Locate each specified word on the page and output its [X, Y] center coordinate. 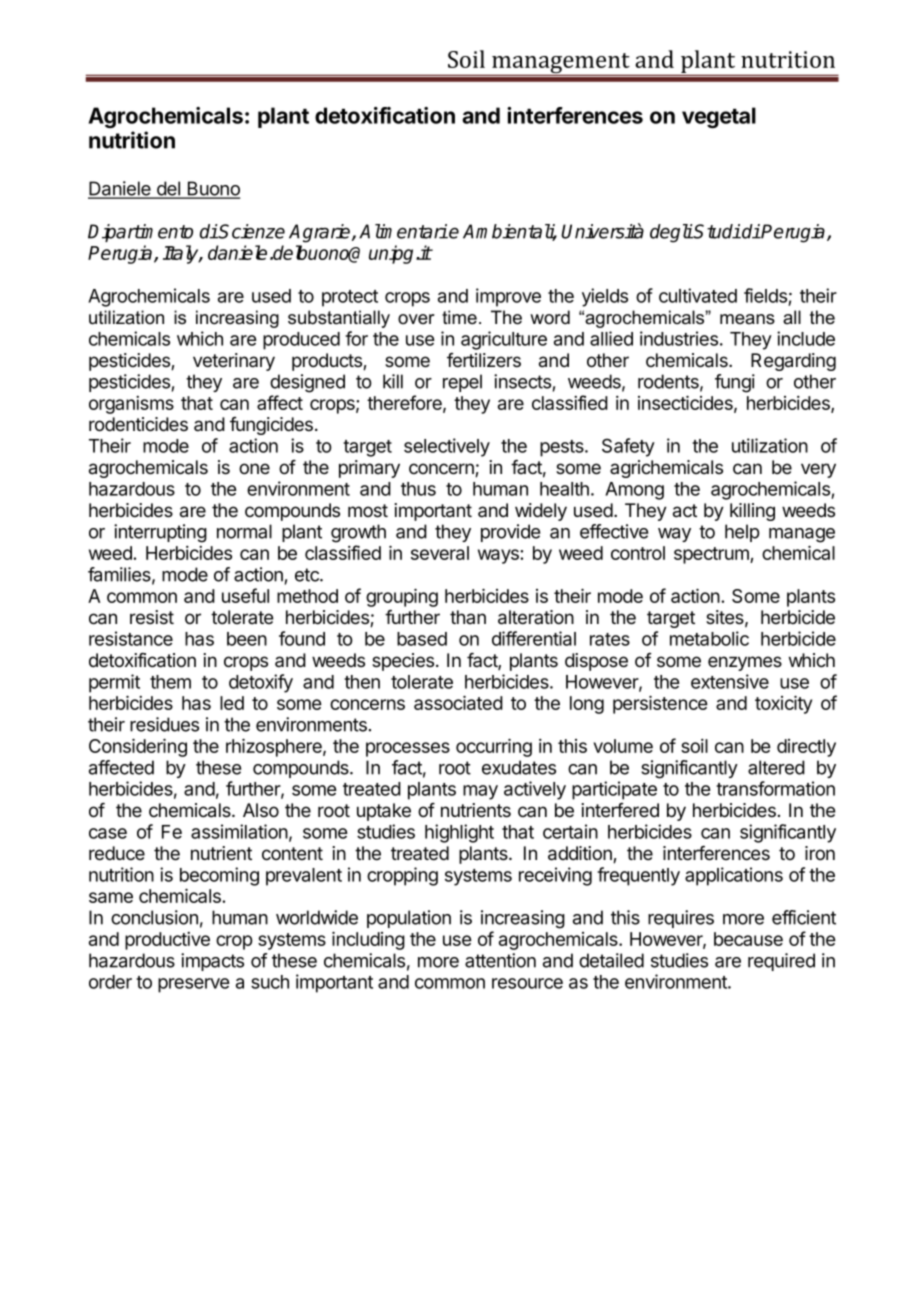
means [747, 319]
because [748, 939]
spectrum [712, 555]
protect [350, 298]
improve [508, 297]
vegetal [719, 117]
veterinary [234, 362]
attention [500, 960]
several [440, 553]
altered [776, 767]
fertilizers [484, 360]
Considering [138, 747]
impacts [212, 962]
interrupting [160, 533]
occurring [494, 747]
